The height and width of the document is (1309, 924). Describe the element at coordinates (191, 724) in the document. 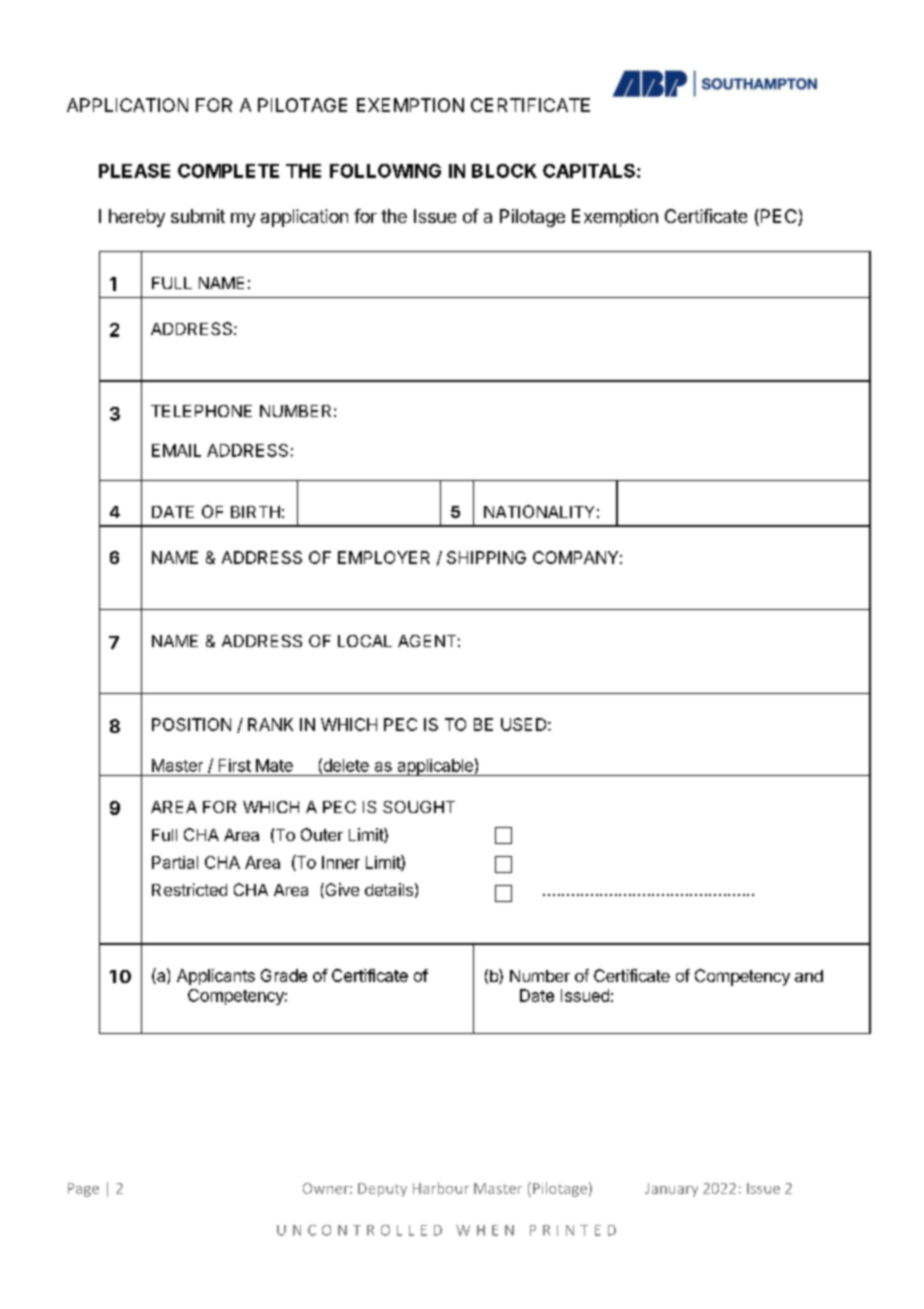

I see `POSITION` at that location.
